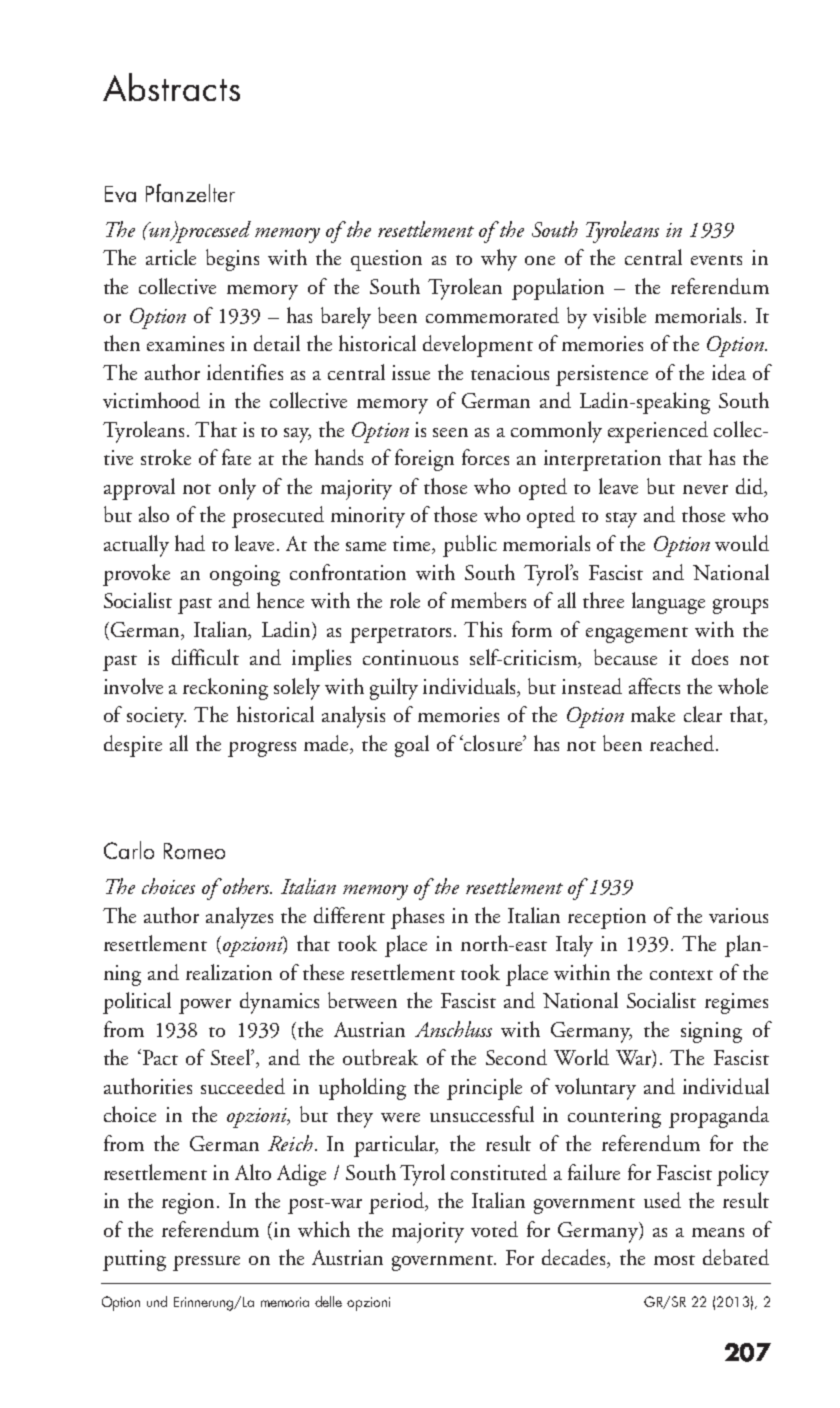  I want to click on question, so click(386, 260).
